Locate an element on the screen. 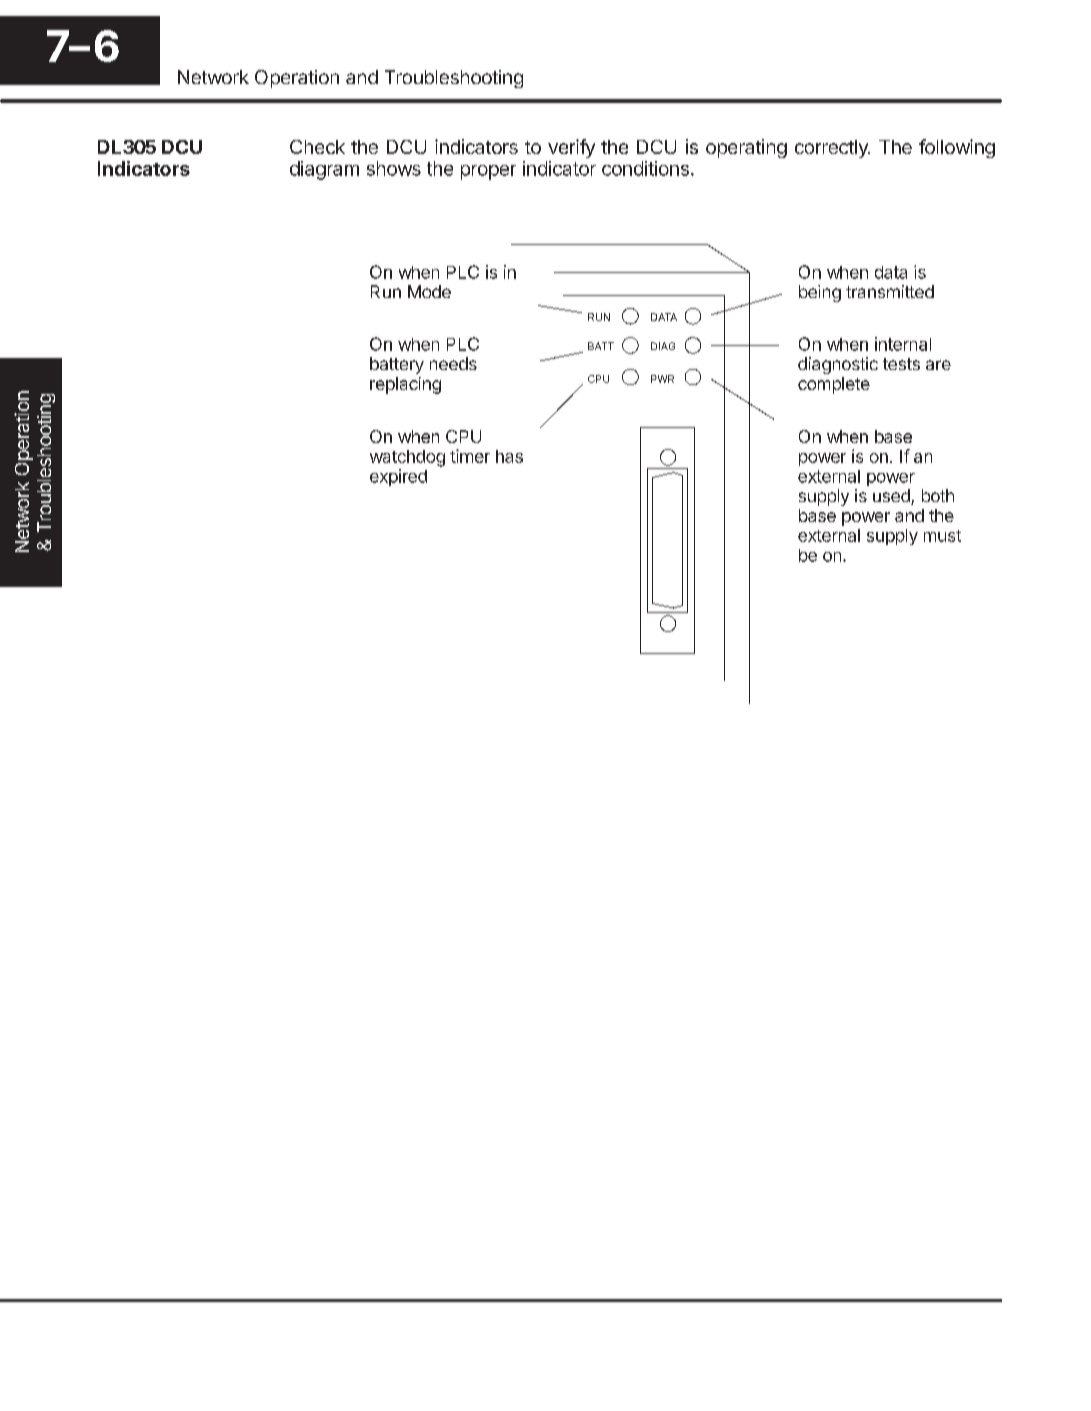 The width and height of the screenshot is (1091, 1411). expired is located at coordinates (398, 477).
